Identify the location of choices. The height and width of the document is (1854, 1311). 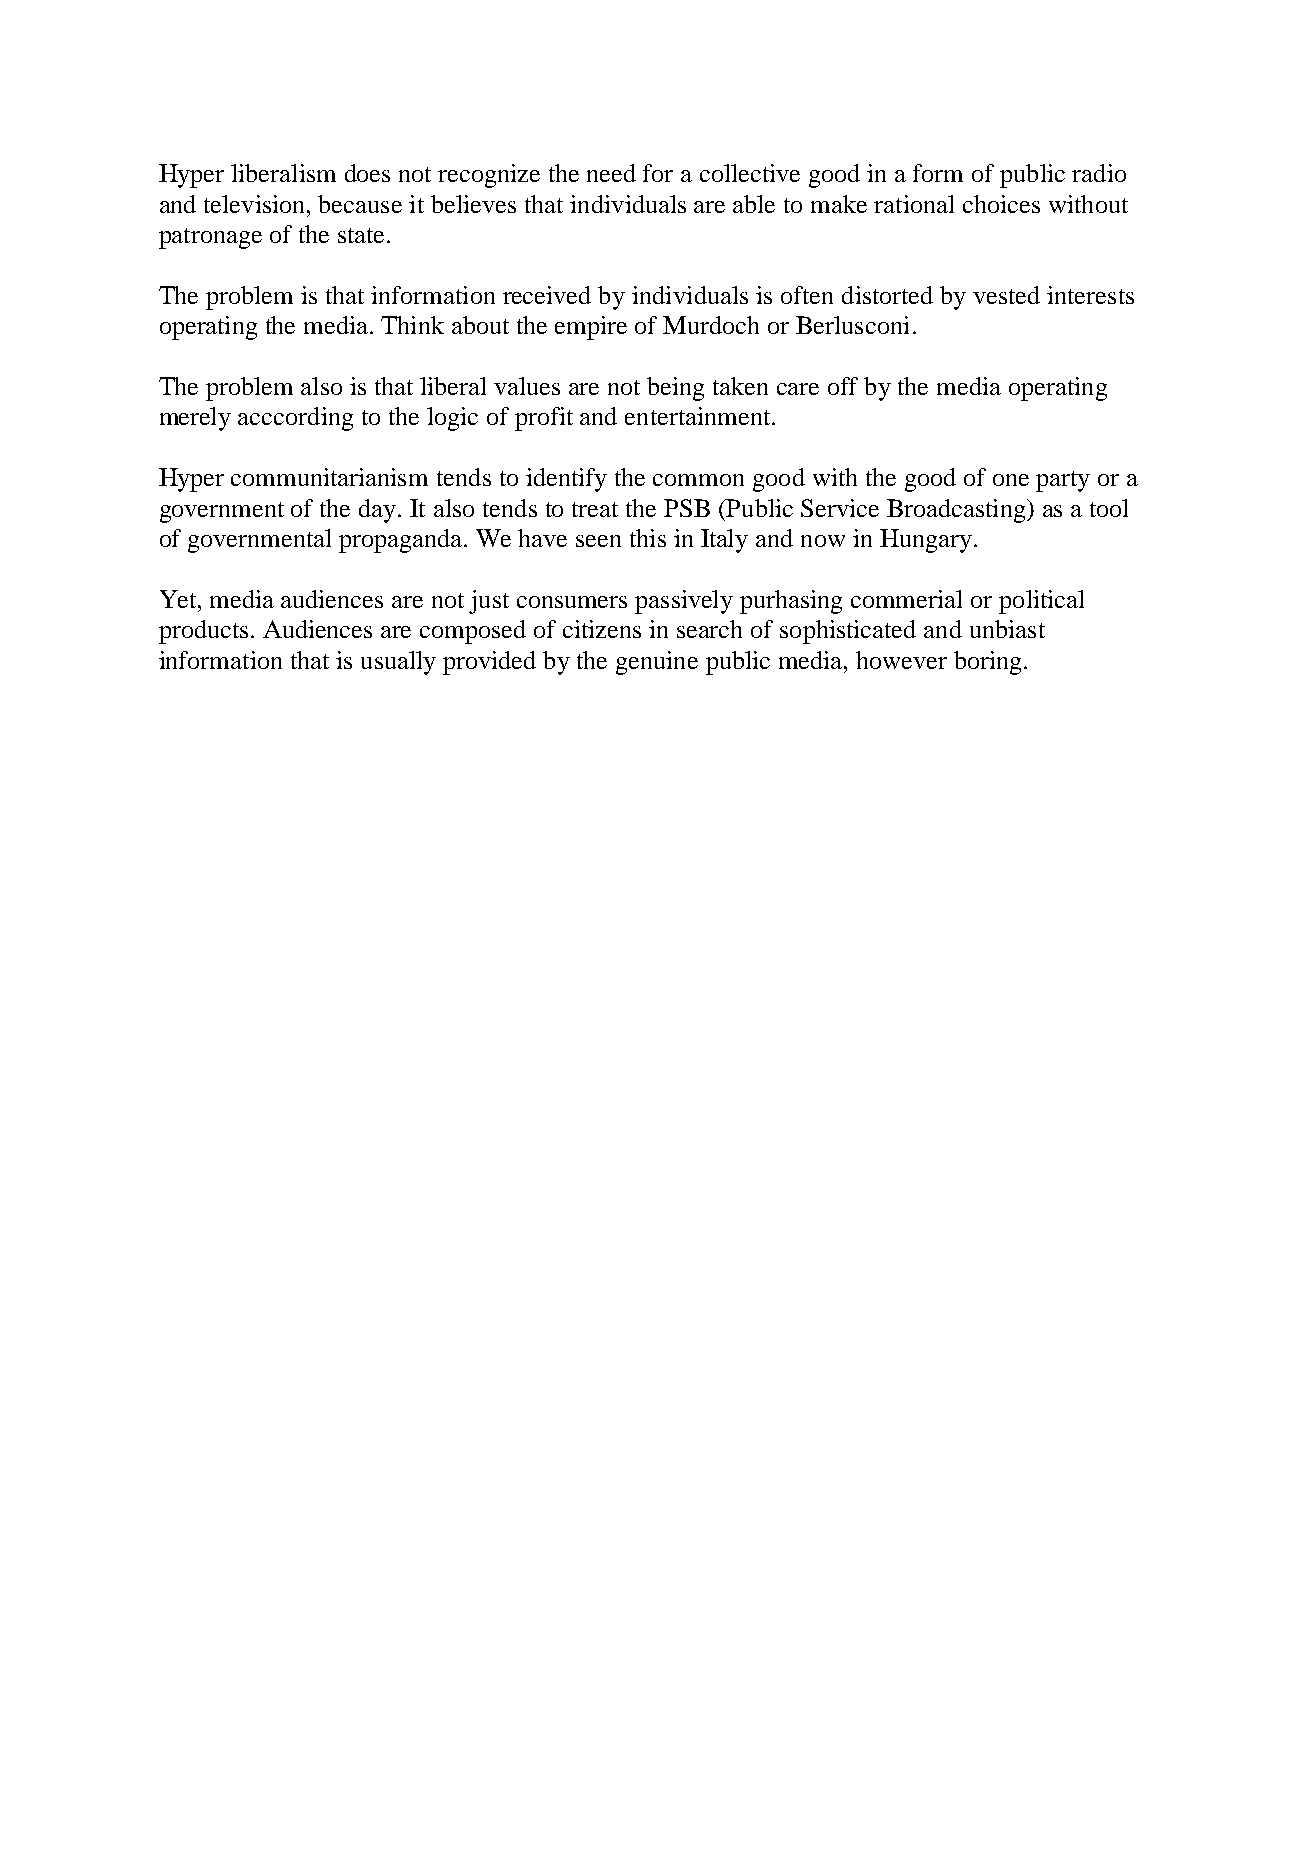
(1001, 204).
